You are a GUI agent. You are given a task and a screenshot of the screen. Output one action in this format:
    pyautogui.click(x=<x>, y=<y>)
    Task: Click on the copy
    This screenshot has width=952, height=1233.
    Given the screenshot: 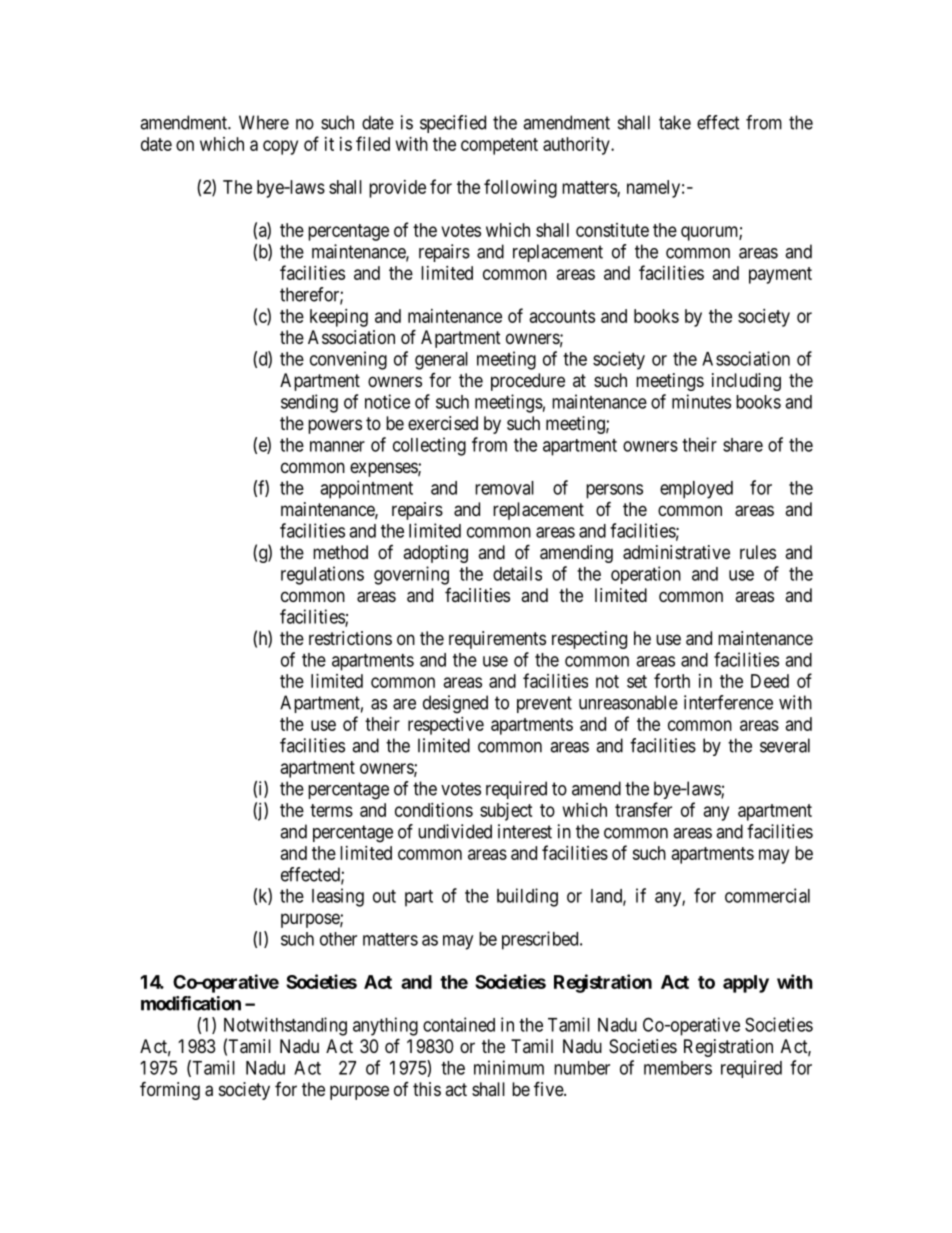 What is the action you would take?
    pyautogui.click(x=280, y=147)
